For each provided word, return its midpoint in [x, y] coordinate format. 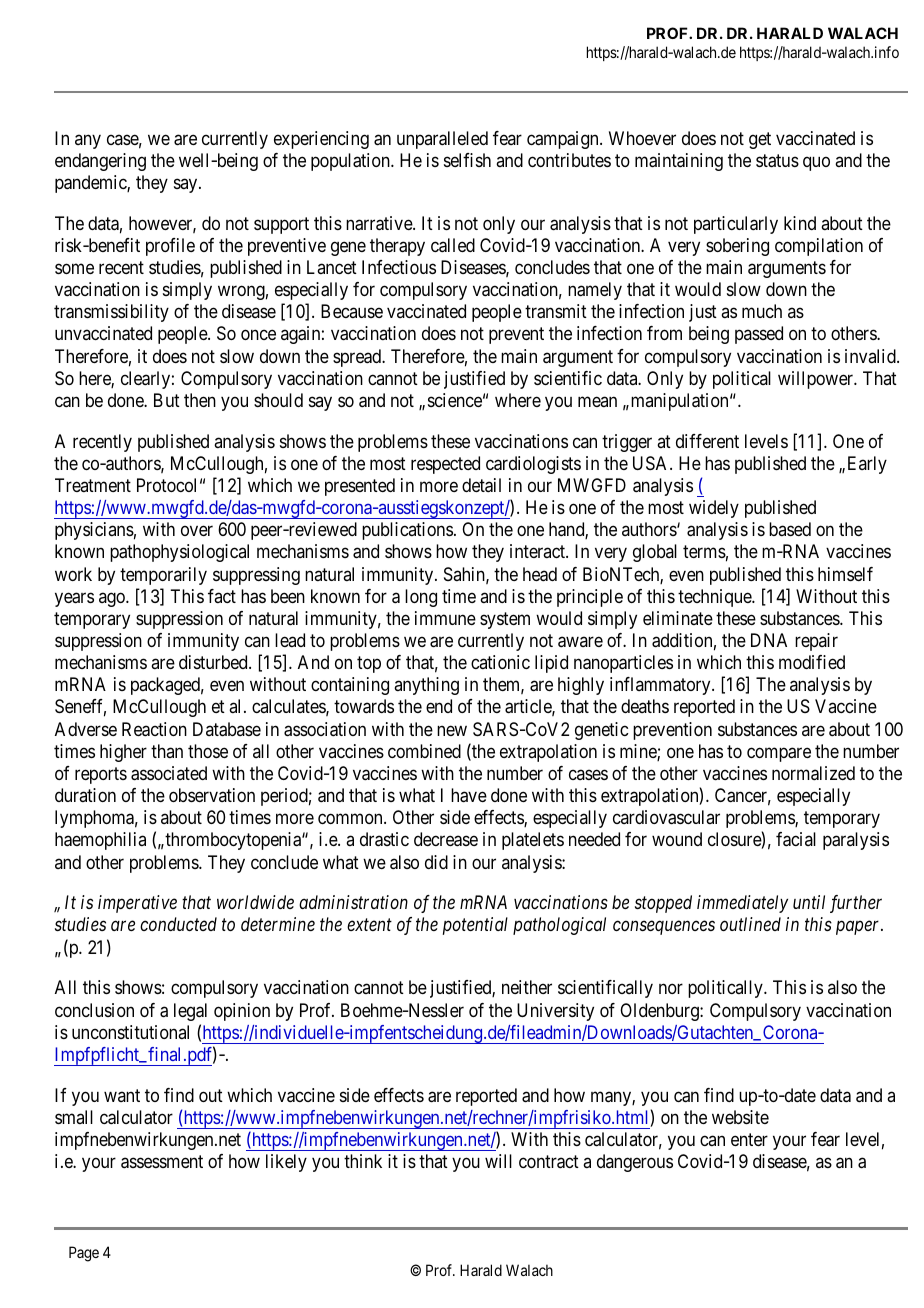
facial [796, 839]
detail [481, 485]
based [790, 529]
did [436, 862]
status [777, 161]
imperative [137, 904]
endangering [100, 162]
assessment [162, 1162]
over [197, 531]
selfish [467, 160]
